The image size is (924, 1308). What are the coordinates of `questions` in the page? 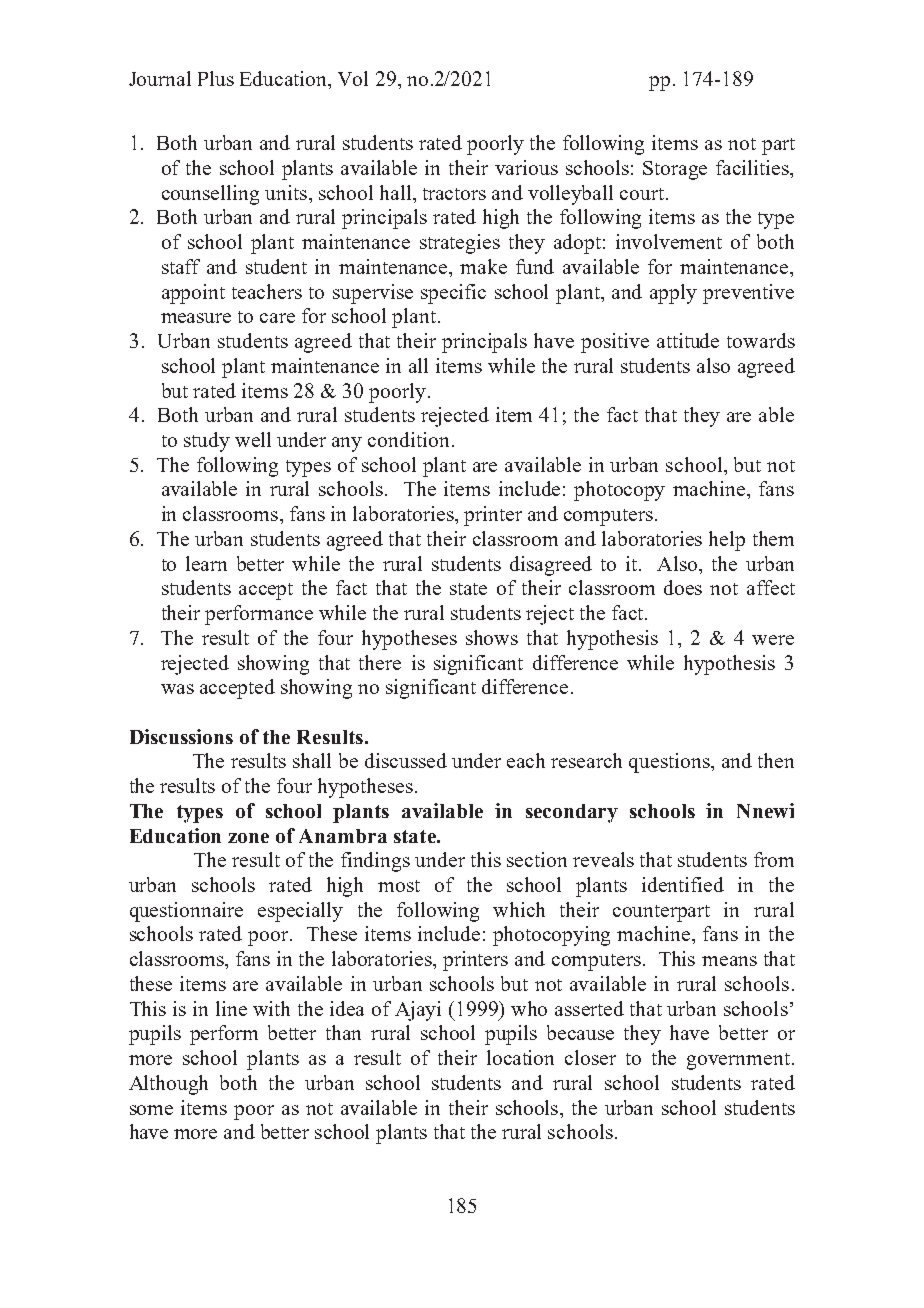 It's located at (670, 763).
